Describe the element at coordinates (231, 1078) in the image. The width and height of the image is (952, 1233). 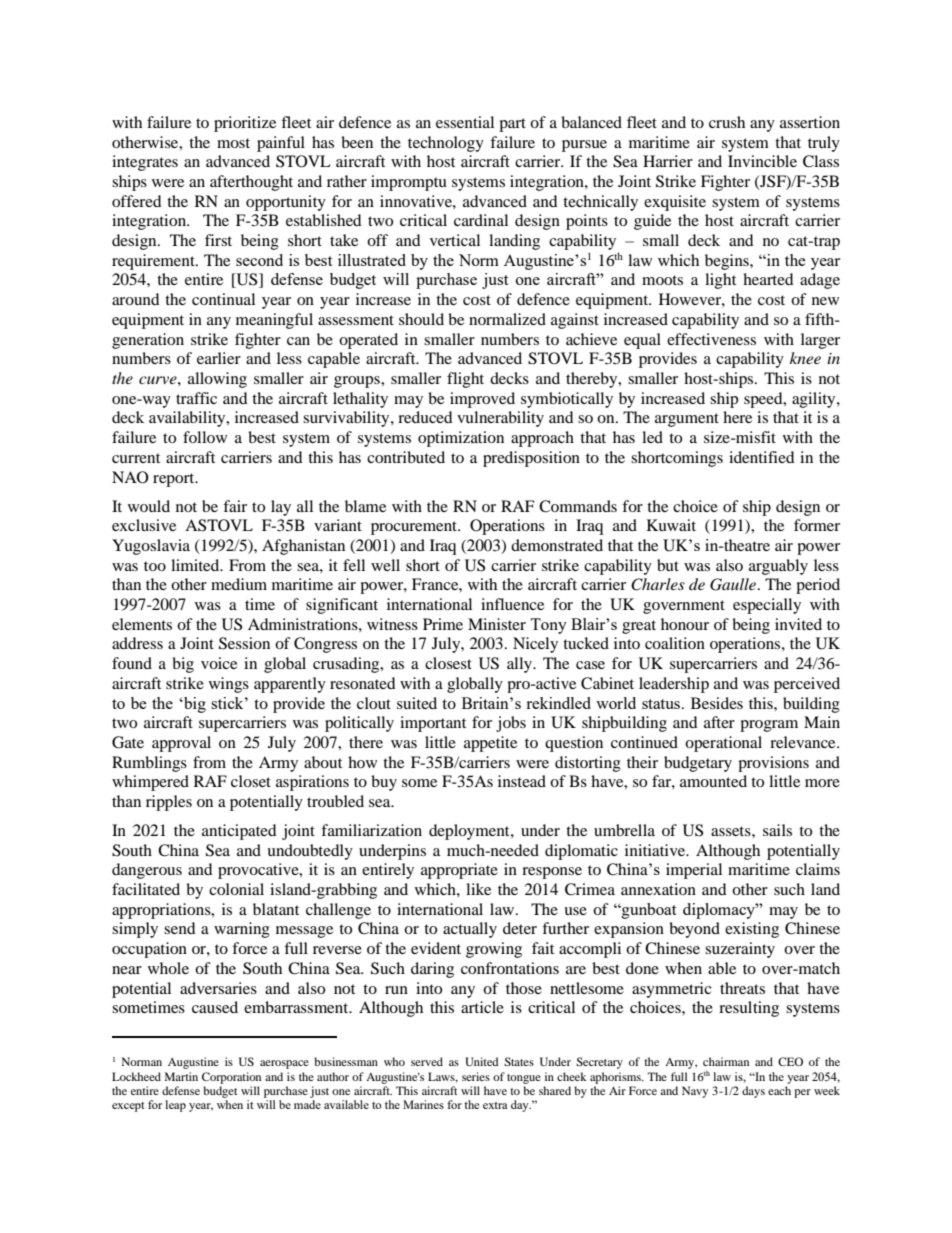
I see `Corporation` at that location.
